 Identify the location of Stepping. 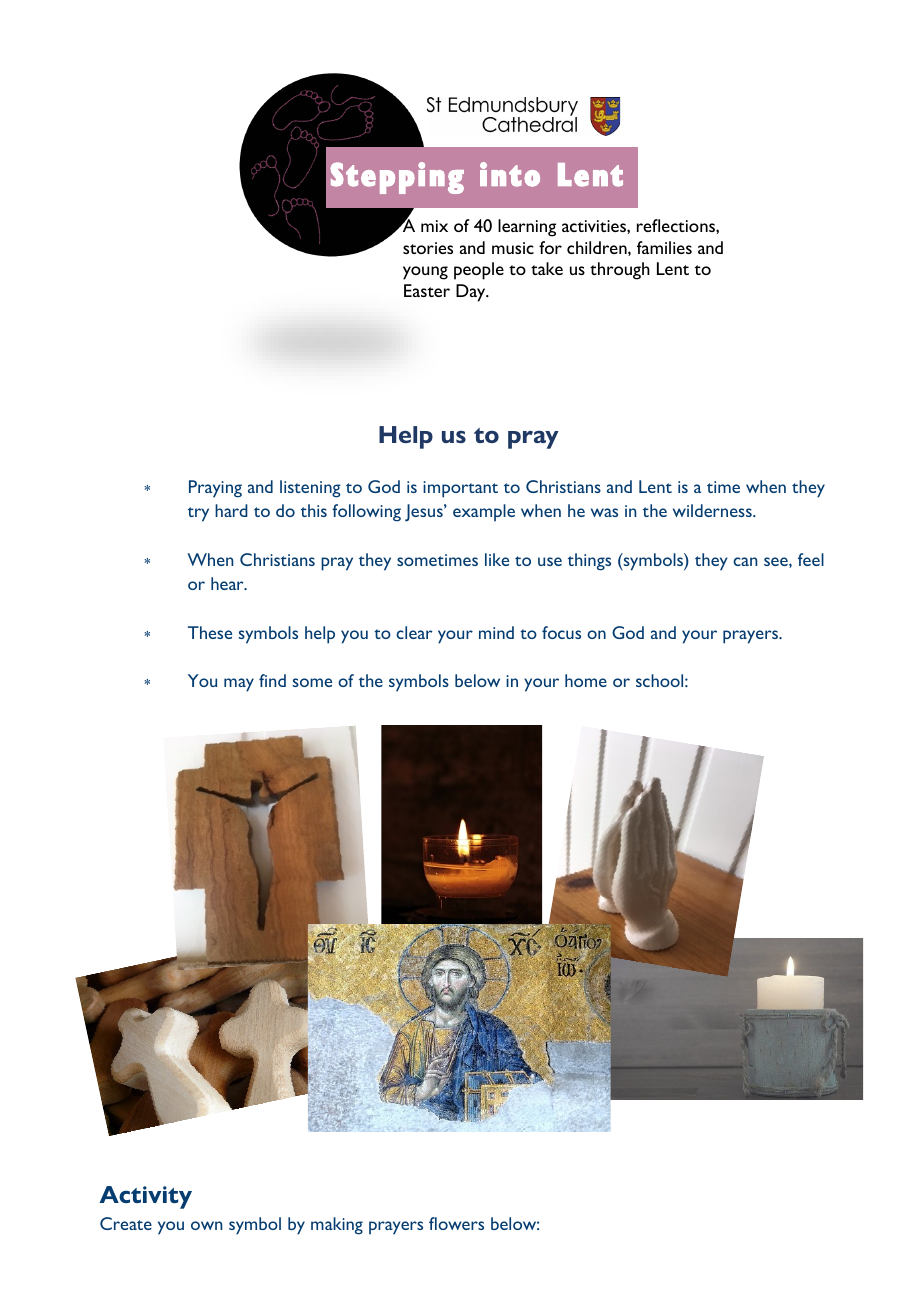
(397, 178).
